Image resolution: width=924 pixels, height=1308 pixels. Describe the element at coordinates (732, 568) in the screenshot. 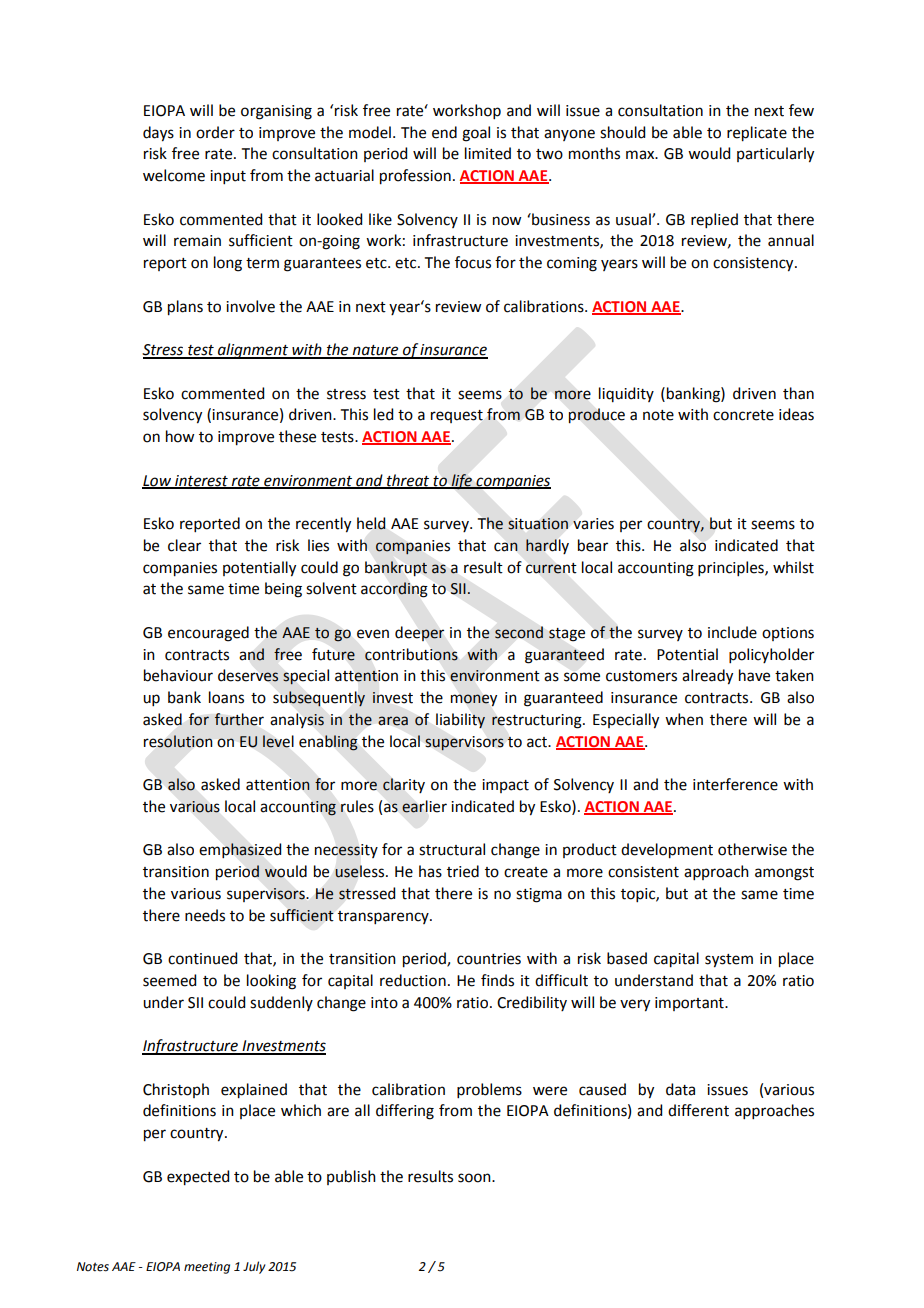

I see `principles` at that location.
